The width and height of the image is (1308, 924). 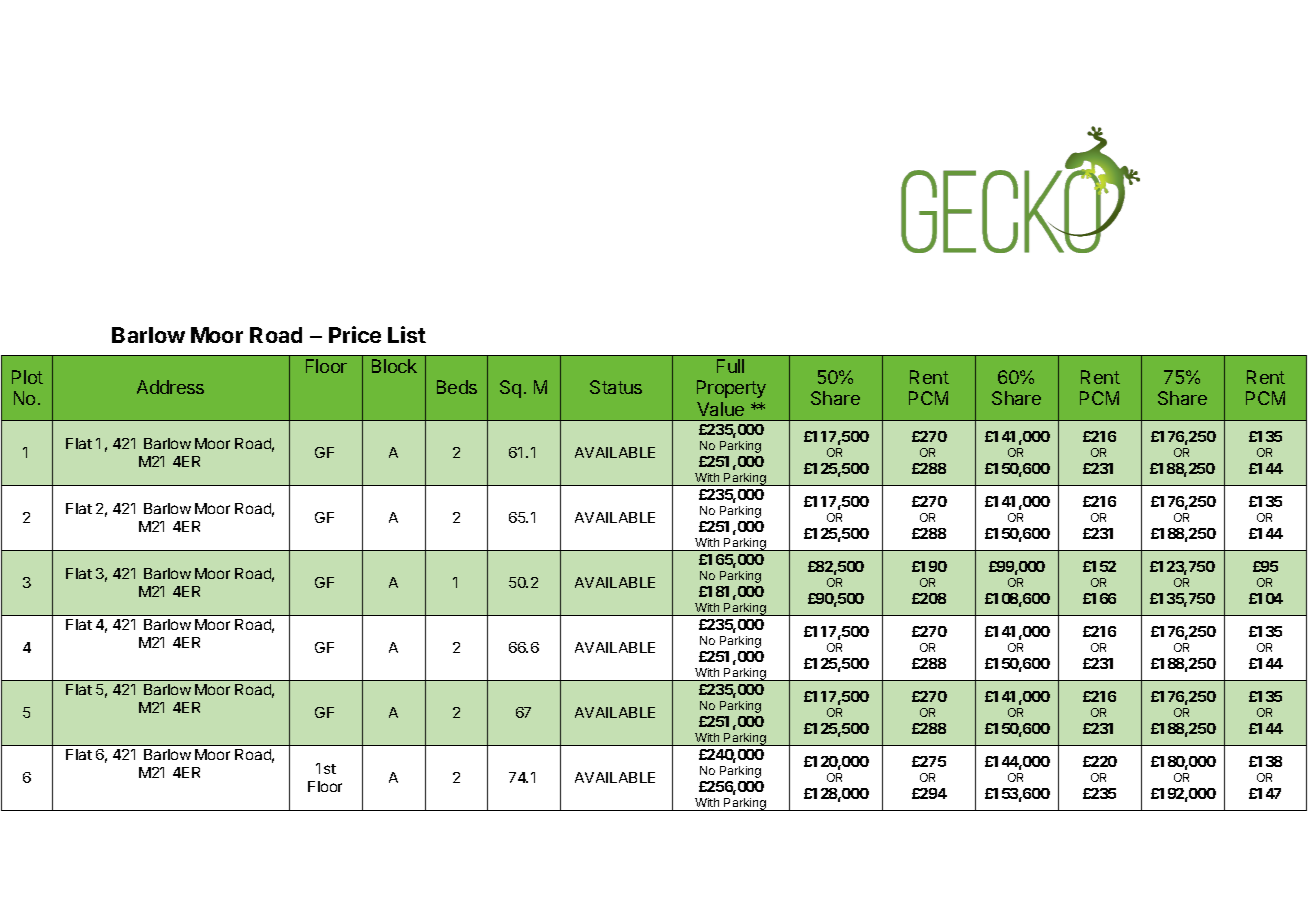 I want to click on Address, so click(x=170, y=387).
